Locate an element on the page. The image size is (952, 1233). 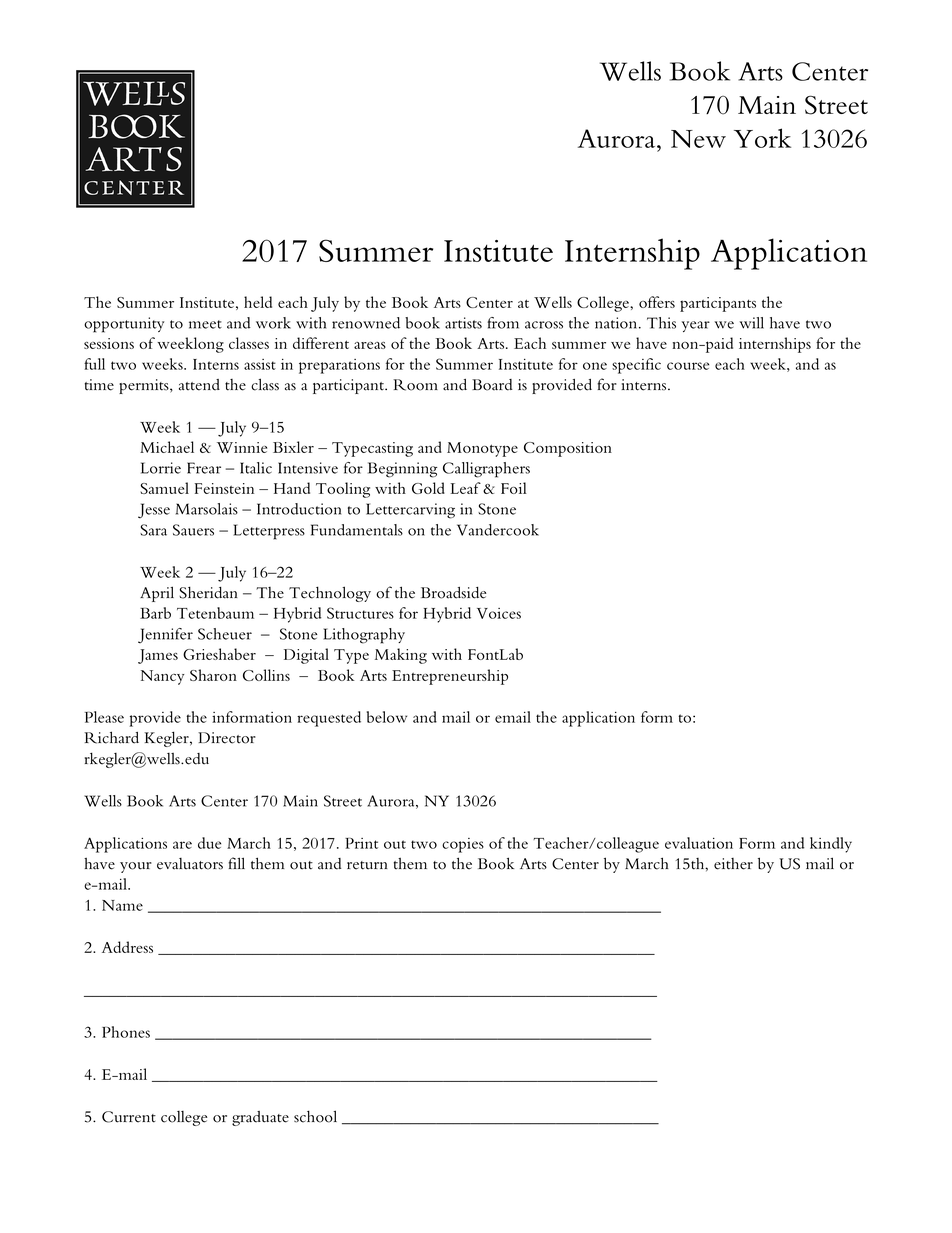
York is located at coordinates (762, 138).
